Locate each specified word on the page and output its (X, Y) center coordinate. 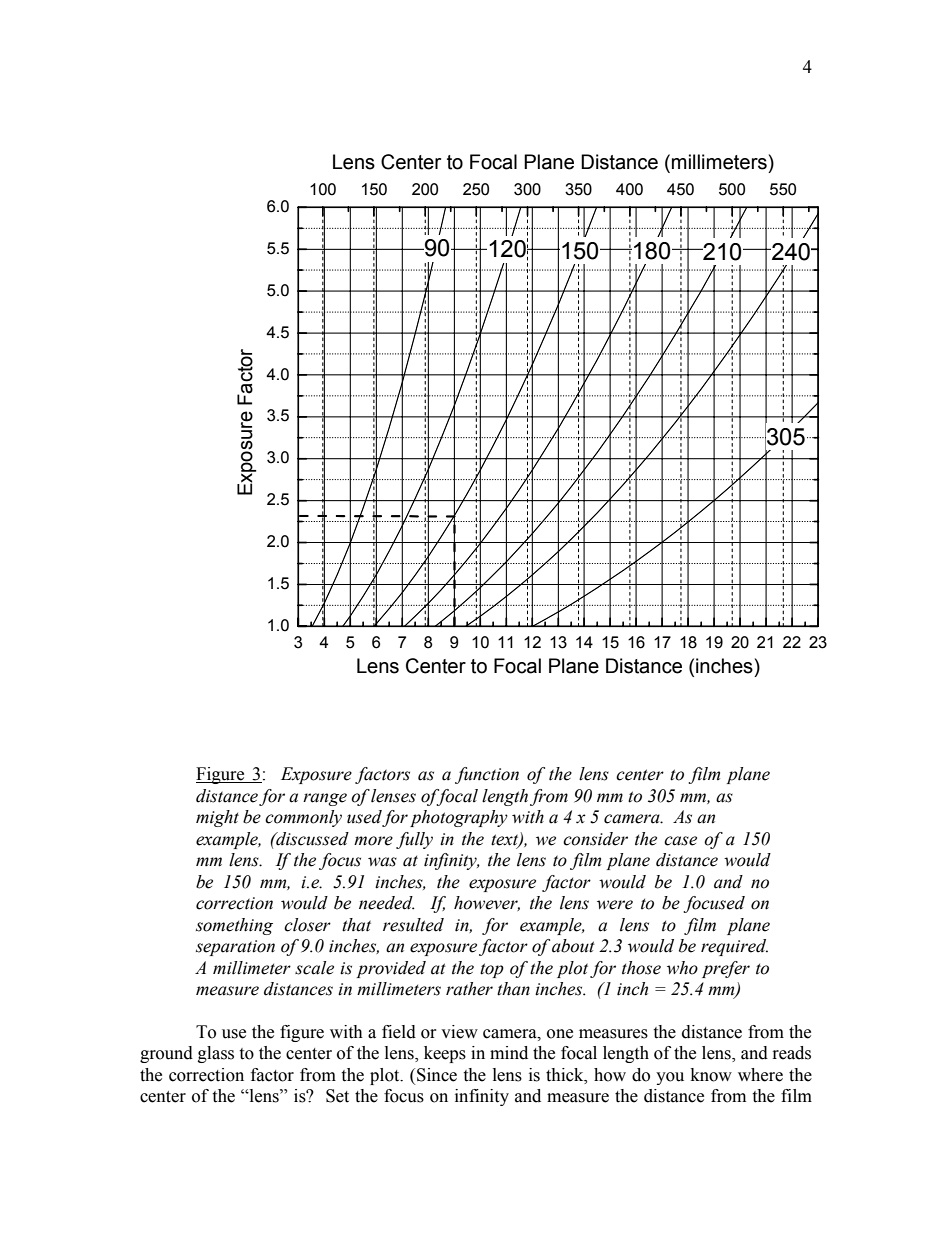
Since (437, 1075)
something (234, 926)
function (487, 775)
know (711, 1075)
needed (387, 903)
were (615, 905)
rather (469, 989)
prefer (726, 969)
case (680, 841)
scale (314, 968)
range (325, 799)
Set (337, 1096)
